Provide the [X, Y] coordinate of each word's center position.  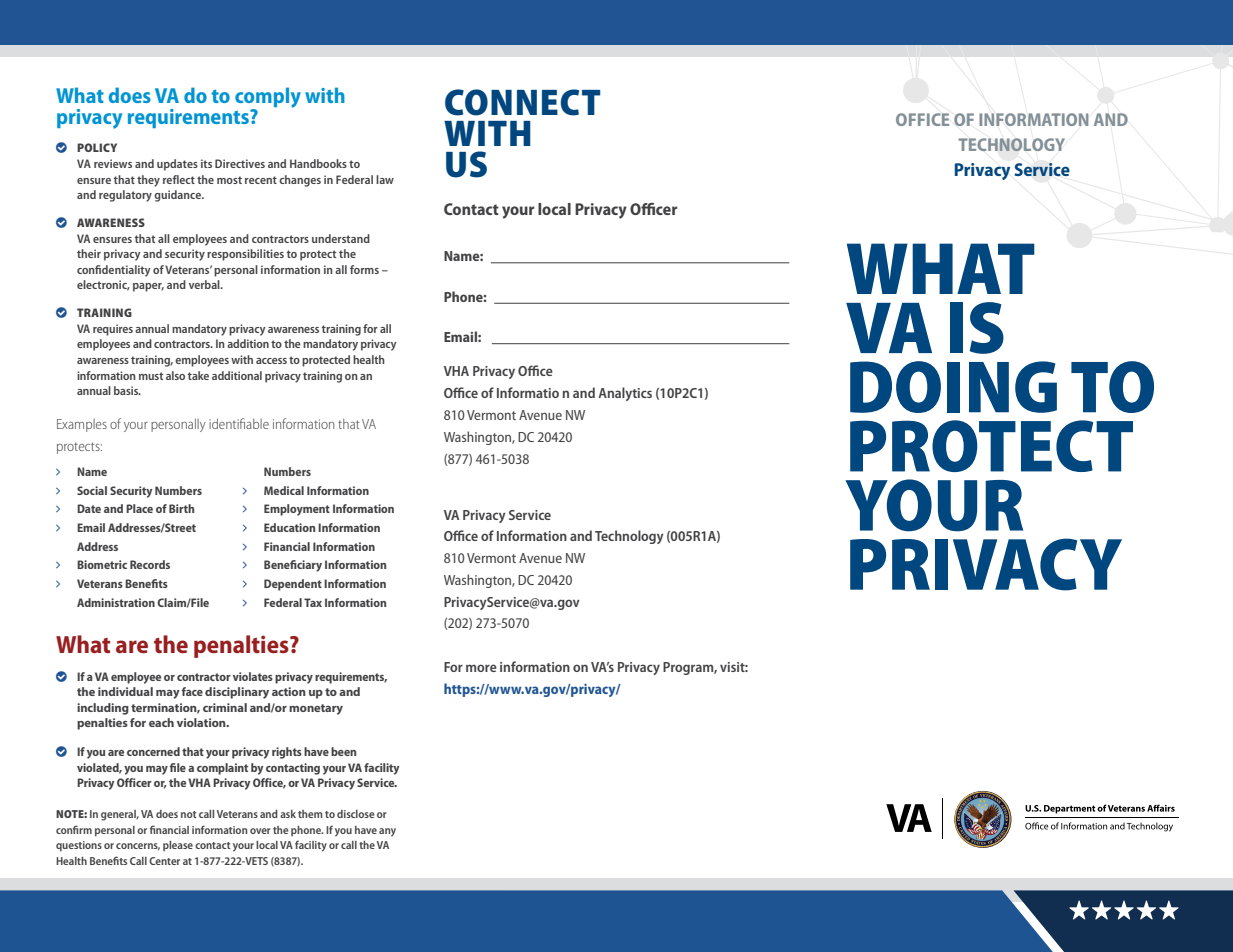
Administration [116, 602]
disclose [356, 814]
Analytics [625, 394]
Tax [313, 602]
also [175, 375]
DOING [953, 387]
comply [268, 98]
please [178, 846]
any [387, 832]
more [481, 668]
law [385, 179]
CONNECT [523, 102]
